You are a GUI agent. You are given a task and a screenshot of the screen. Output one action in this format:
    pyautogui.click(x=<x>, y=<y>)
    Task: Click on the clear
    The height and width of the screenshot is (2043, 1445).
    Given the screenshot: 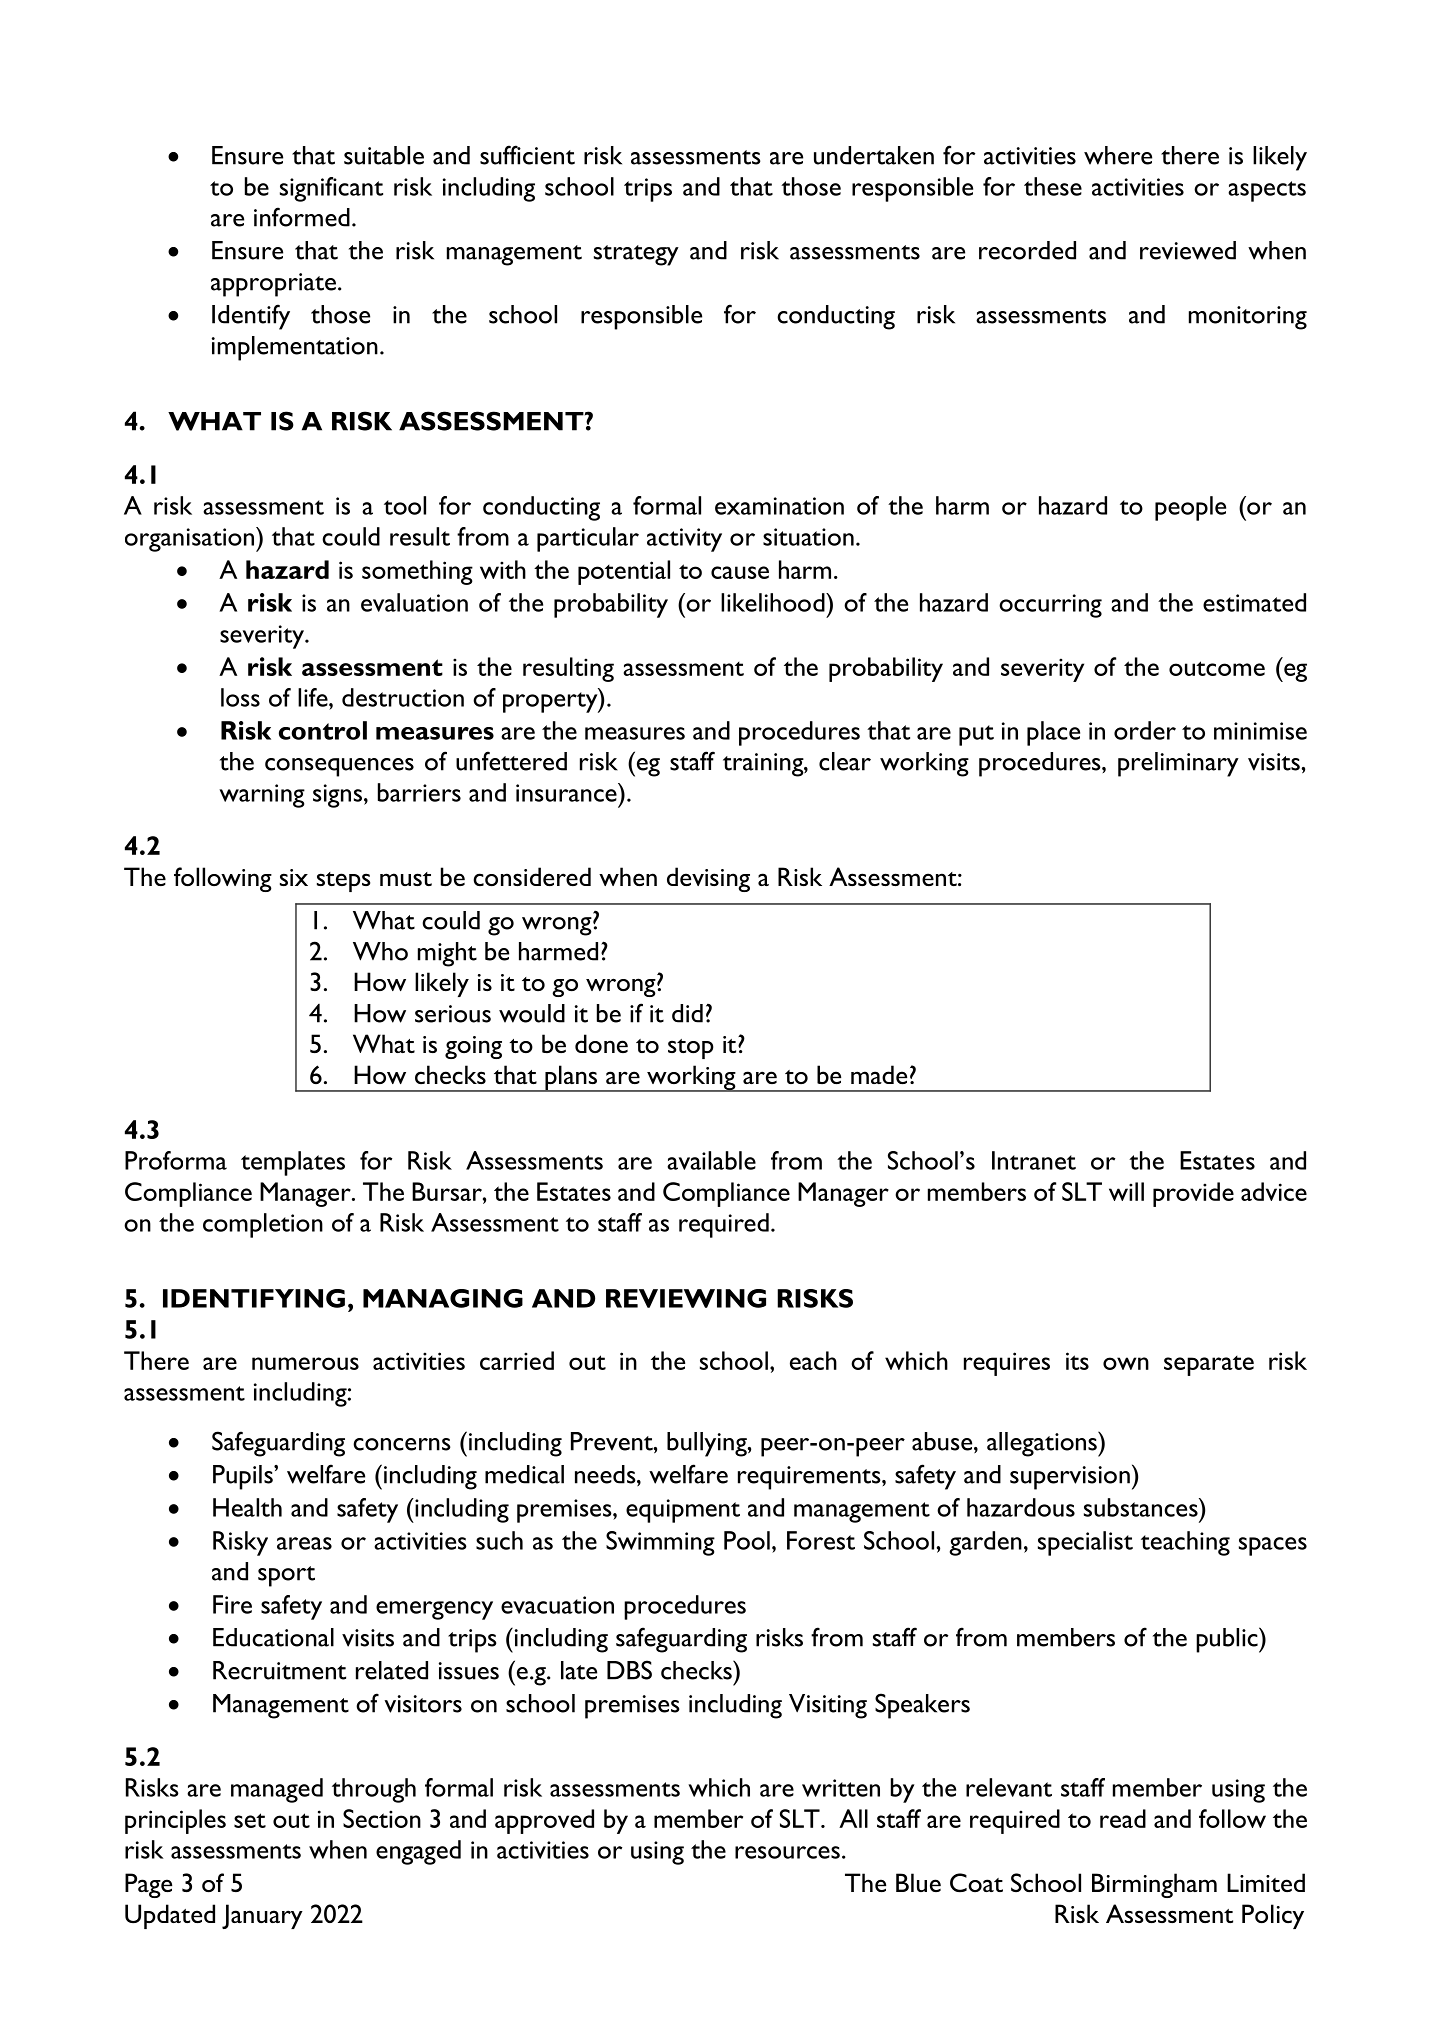 What is the action you would take?
    pyautogui.click(x=845, y=761)
